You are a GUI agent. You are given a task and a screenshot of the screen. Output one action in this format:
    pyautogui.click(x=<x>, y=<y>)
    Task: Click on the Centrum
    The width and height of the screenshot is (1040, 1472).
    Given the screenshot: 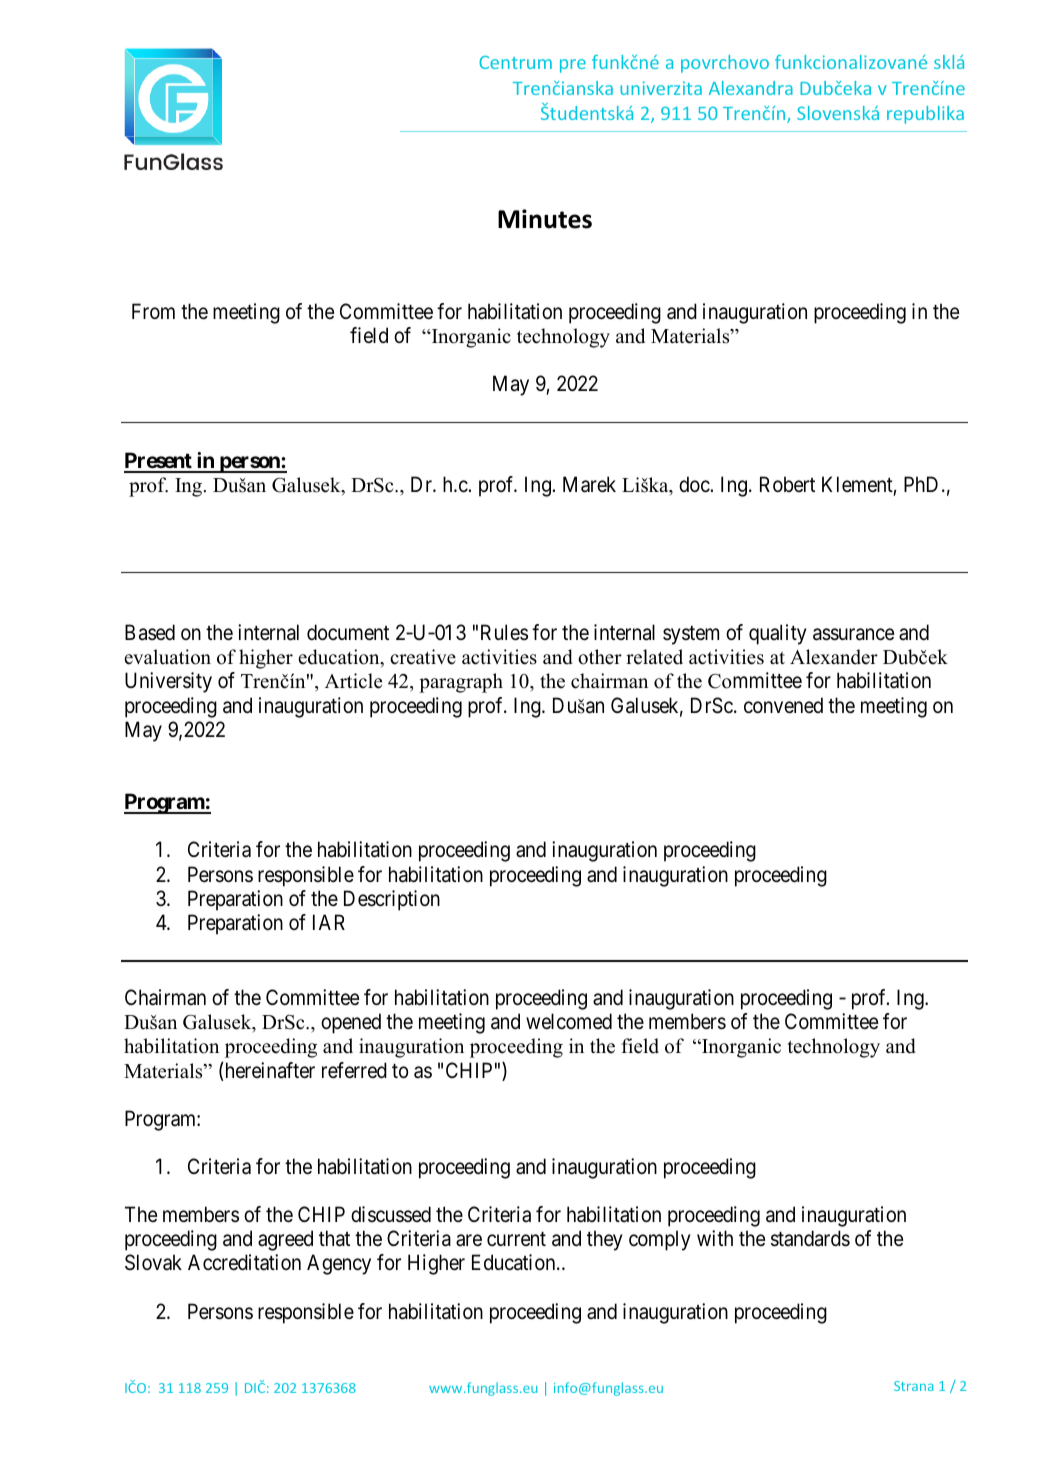 What is the action you would take?
    pyautogui.click(x=515, y=62)
